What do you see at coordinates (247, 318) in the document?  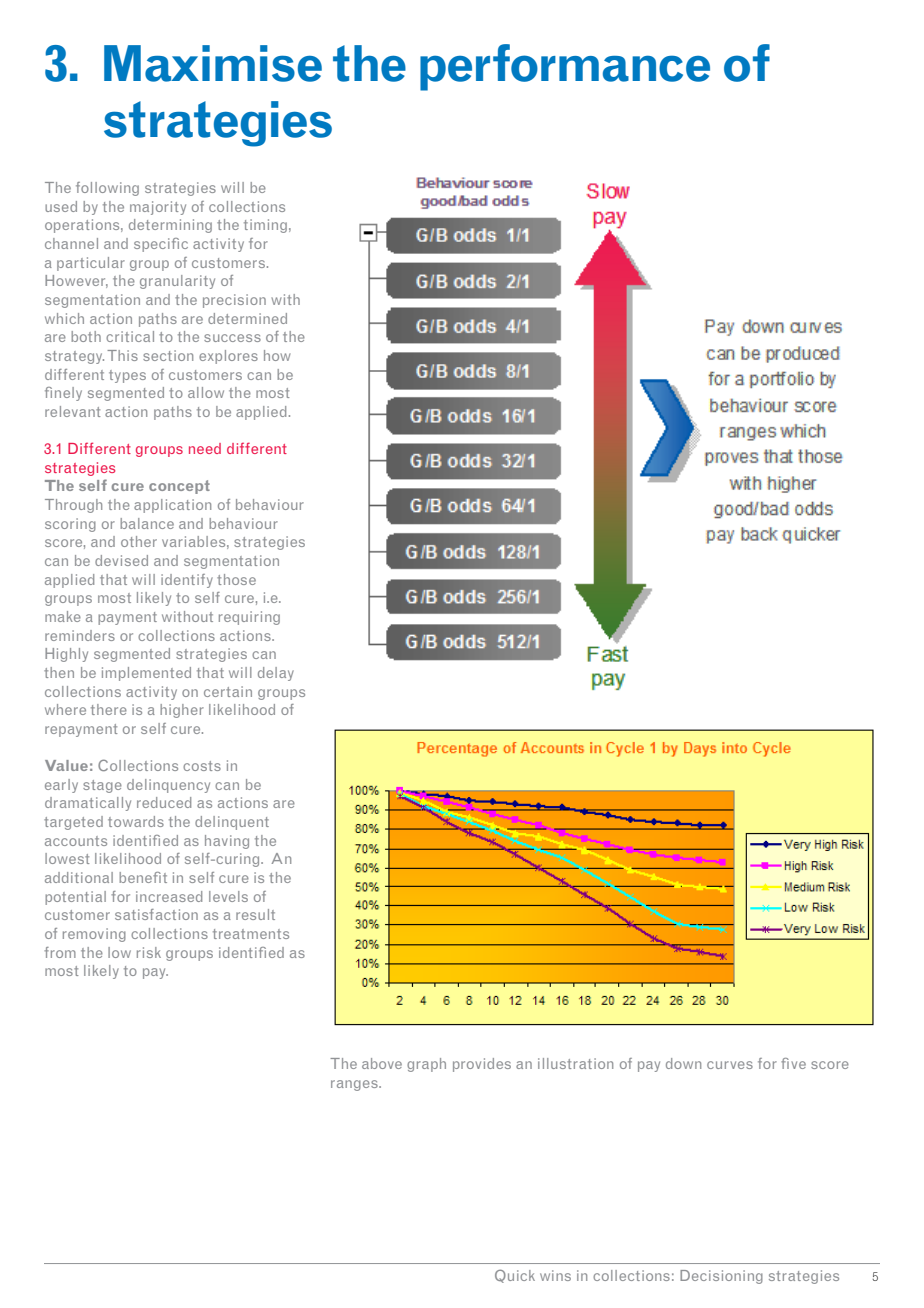 I see `determined` at bounding box center [247, 318].
